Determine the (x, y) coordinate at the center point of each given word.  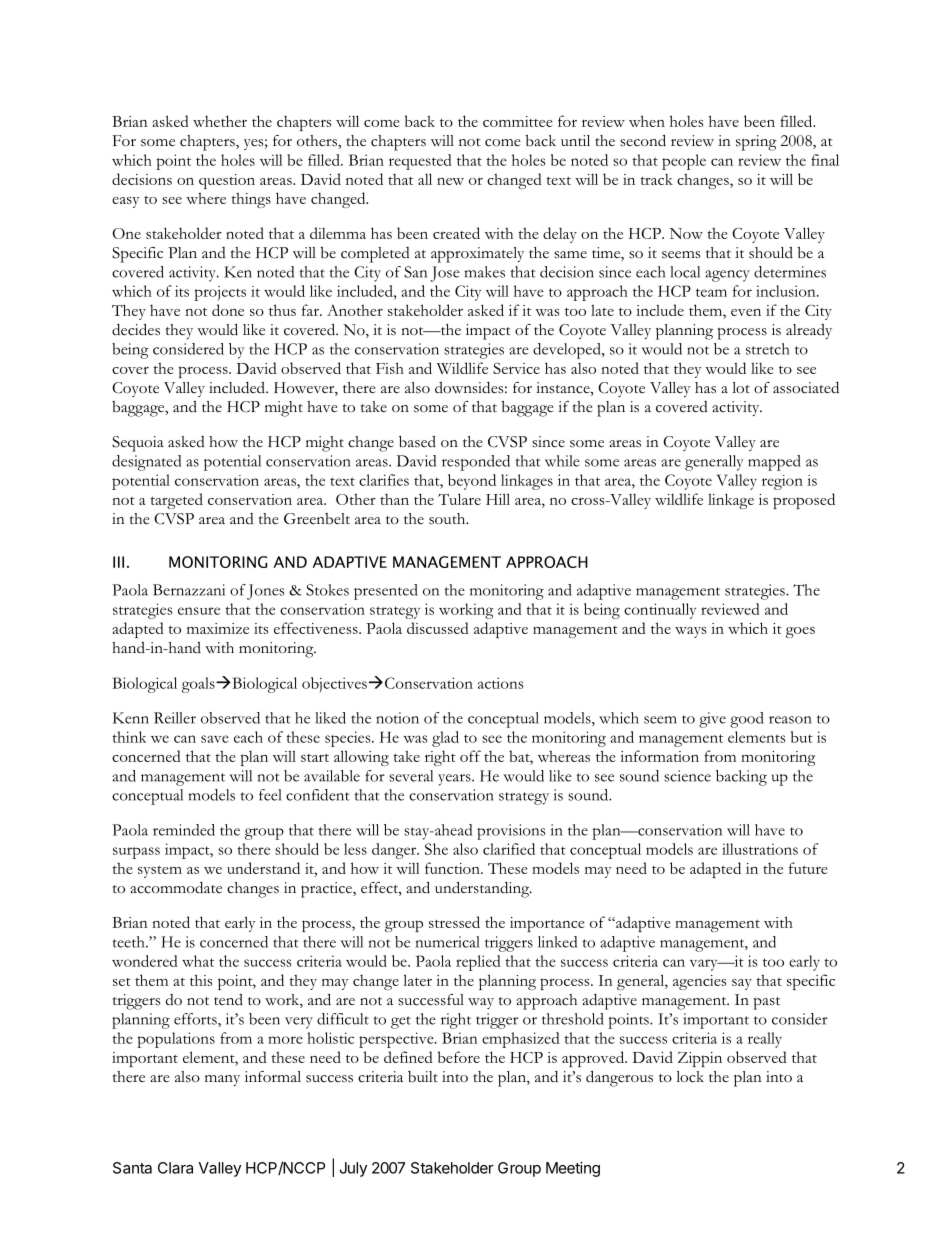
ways (690, 632)
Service (516, 368)
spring (756, 143)
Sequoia (138, 444)
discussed (438, 628)
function (453, 868)
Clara (175, 1168)
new (450, 181)
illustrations (760, 849)
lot (741, 388)
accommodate (176, 888)
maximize (218, 628)
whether (220, 121)
